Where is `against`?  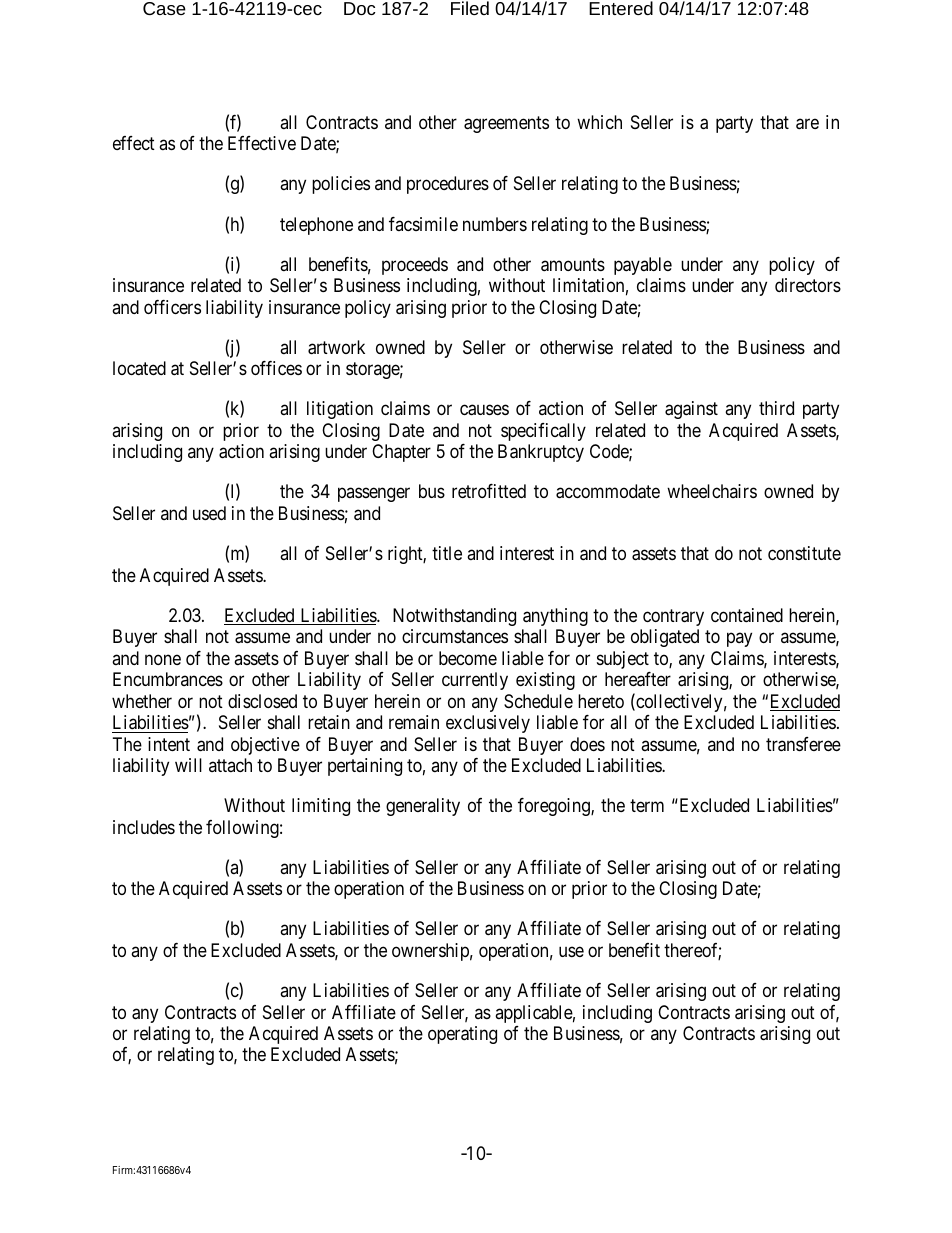 against is located at coordinates (691, 410).
